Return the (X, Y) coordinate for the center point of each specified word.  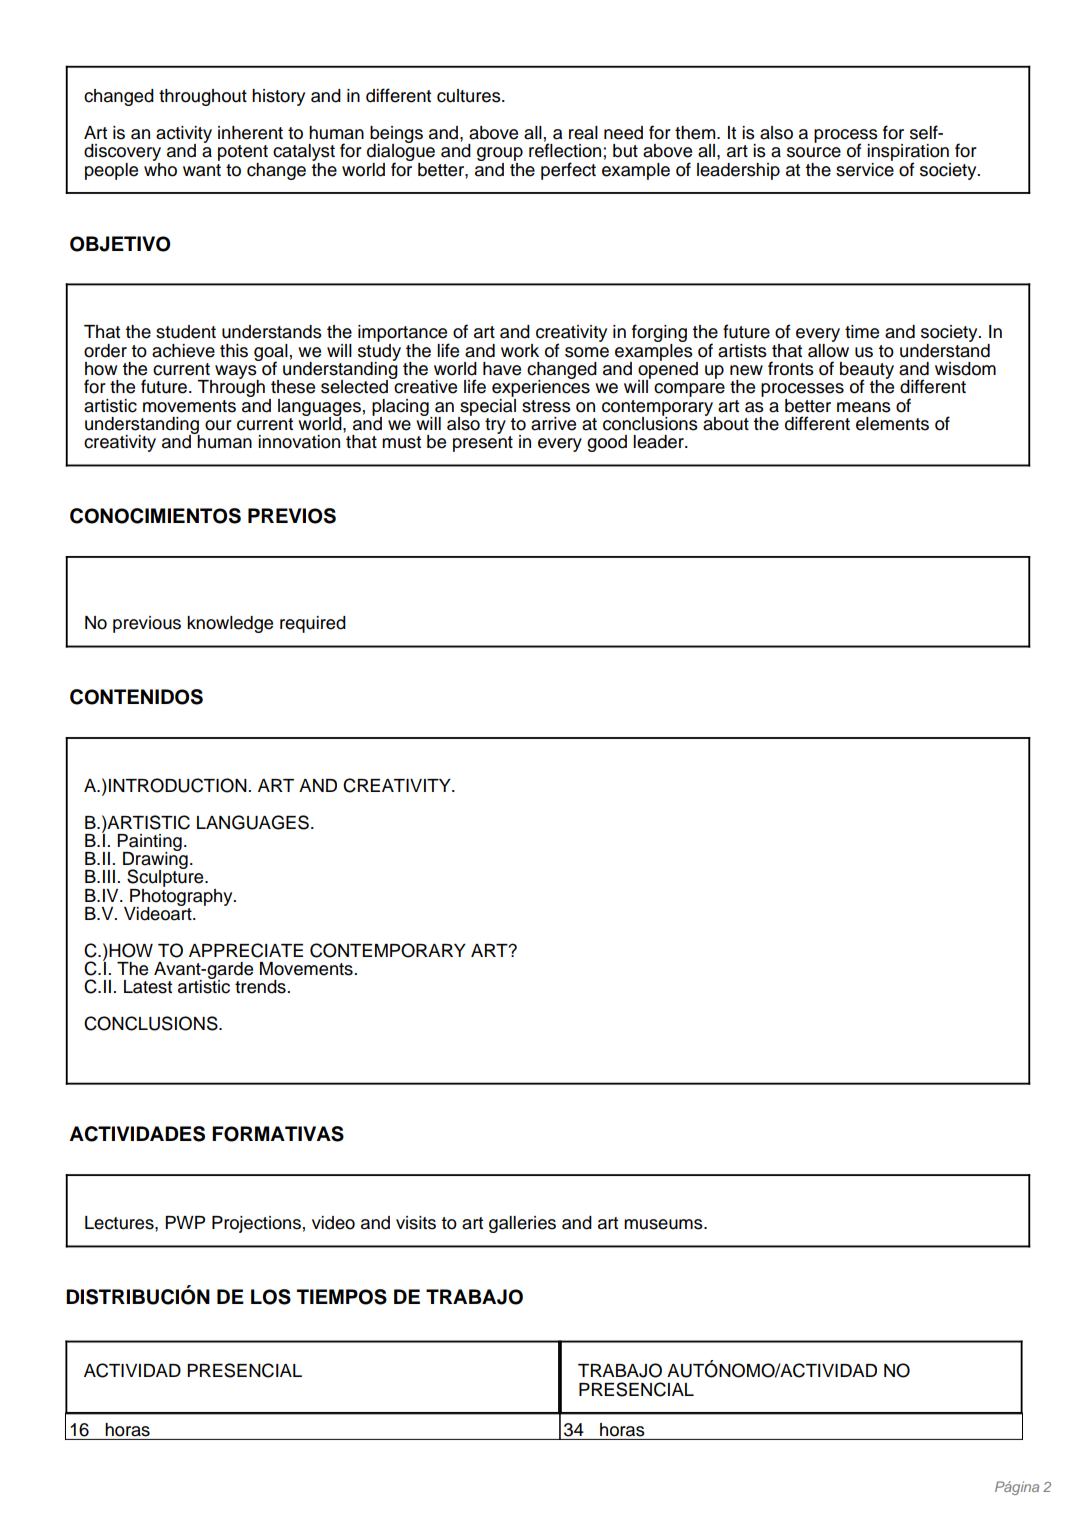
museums (664, 1224)
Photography (182, 897)
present (483, 442)
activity (184, 135)
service (865, 168)
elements (892, 424)
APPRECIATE (246, 950)
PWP (185, 1222)
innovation (299, 442)
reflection (565, 150)
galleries (522, 1224)
